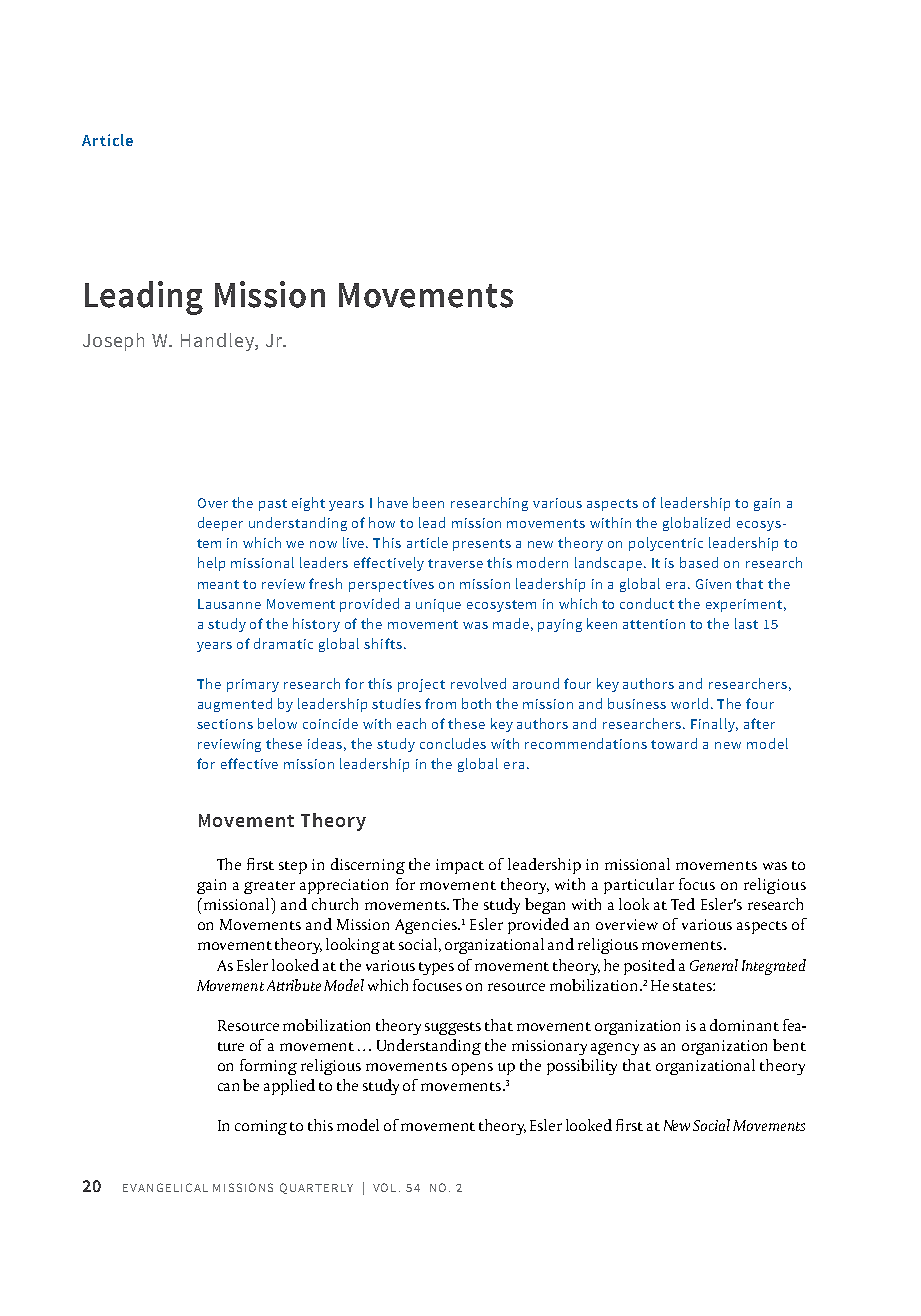  Describe the element at coordinates (228, 1087) in the screenshot. I see `can` at that location.
